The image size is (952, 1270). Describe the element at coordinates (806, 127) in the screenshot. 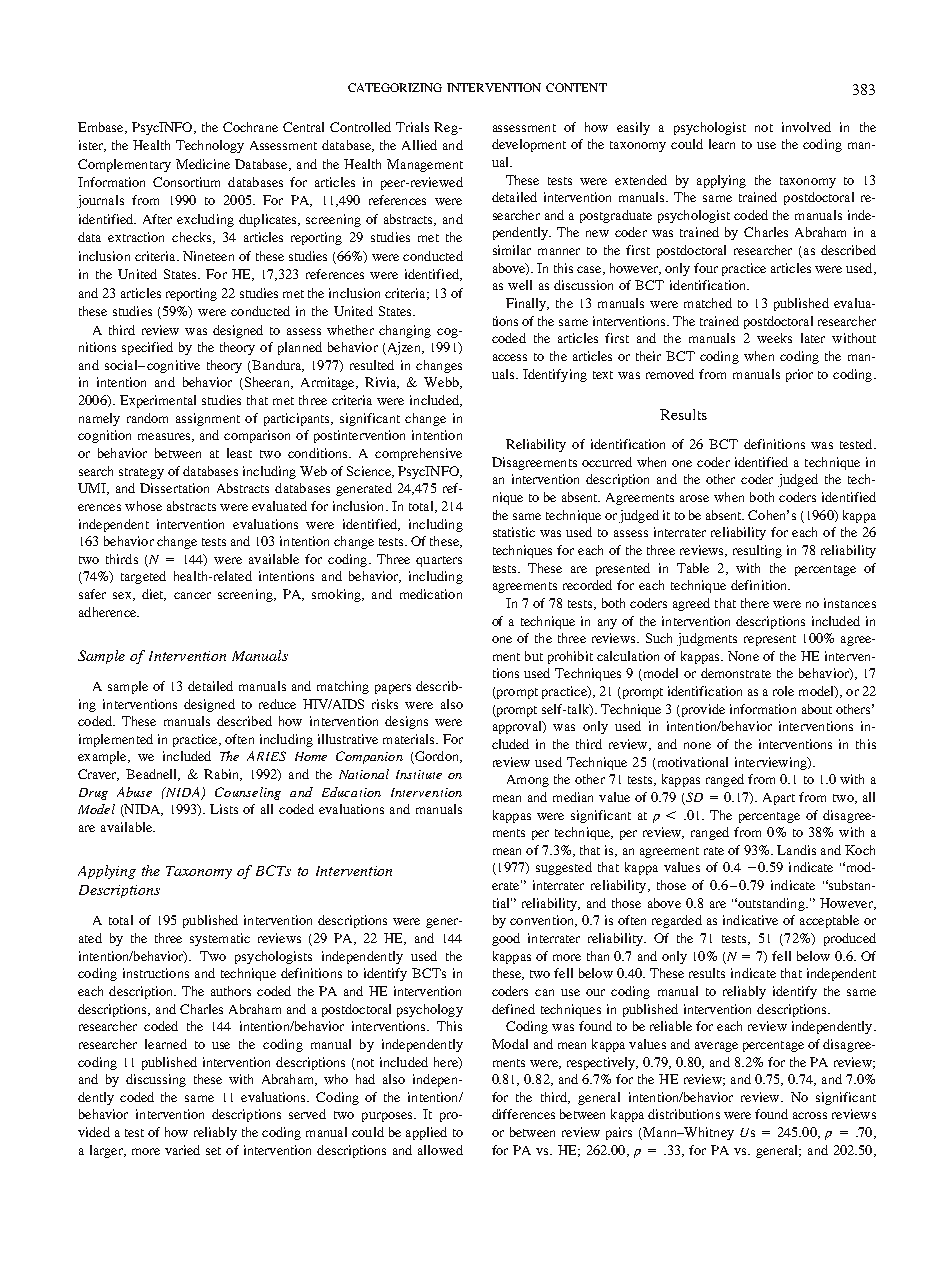

I see `involved` at that location.
